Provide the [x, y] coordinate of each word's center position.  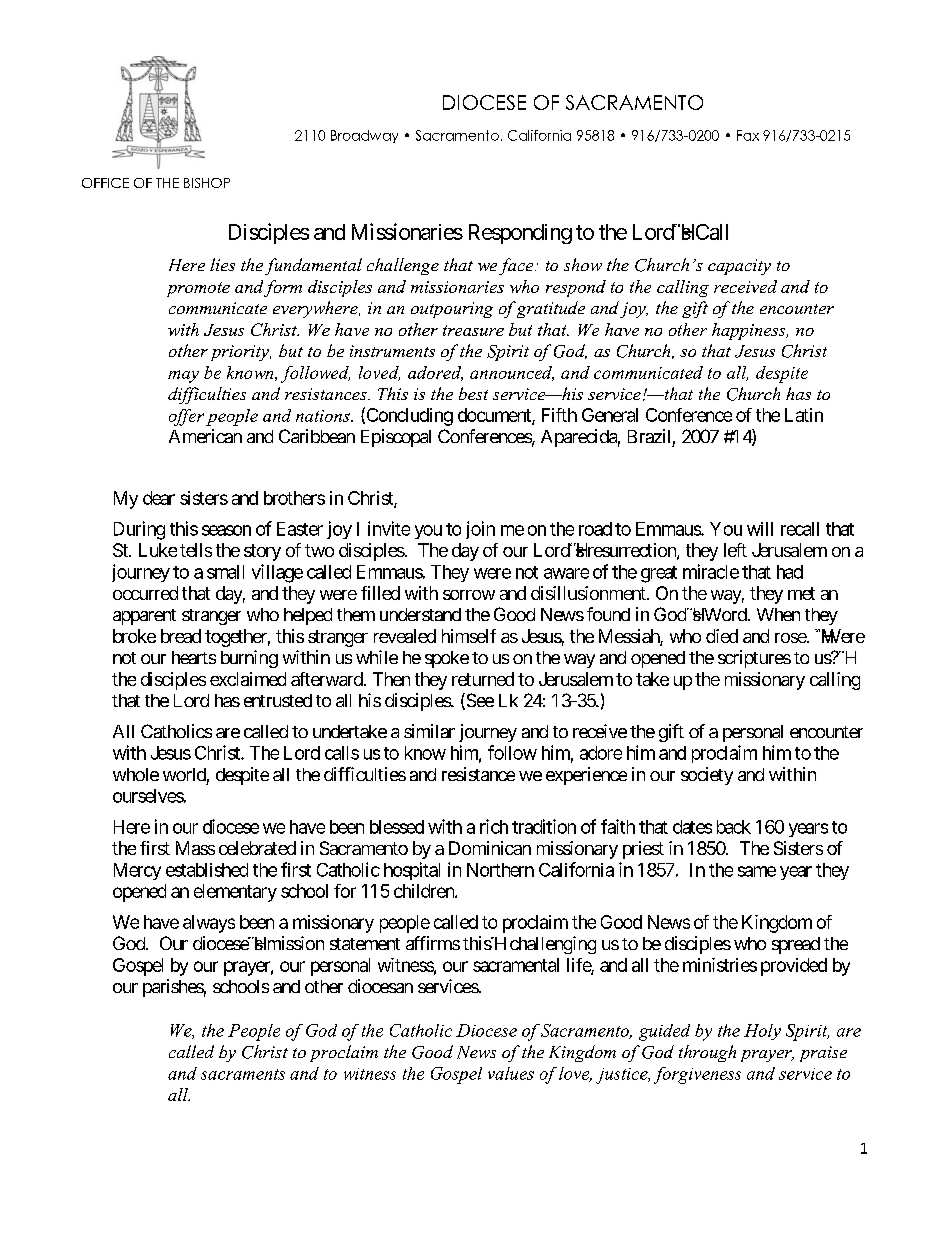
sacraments [243, 1074]
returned [483, 679]
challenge [403, 266]
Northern [500, 870]
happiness [750, 331]
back [734, 827]
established [207, 870]
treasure [473, 330]
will [760, 529]
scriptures [754, 659]
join [480, 530]
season [226, 530]
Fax [748, 135]
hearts [194, 657]
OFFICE [105, 183]
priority [241, 353]
